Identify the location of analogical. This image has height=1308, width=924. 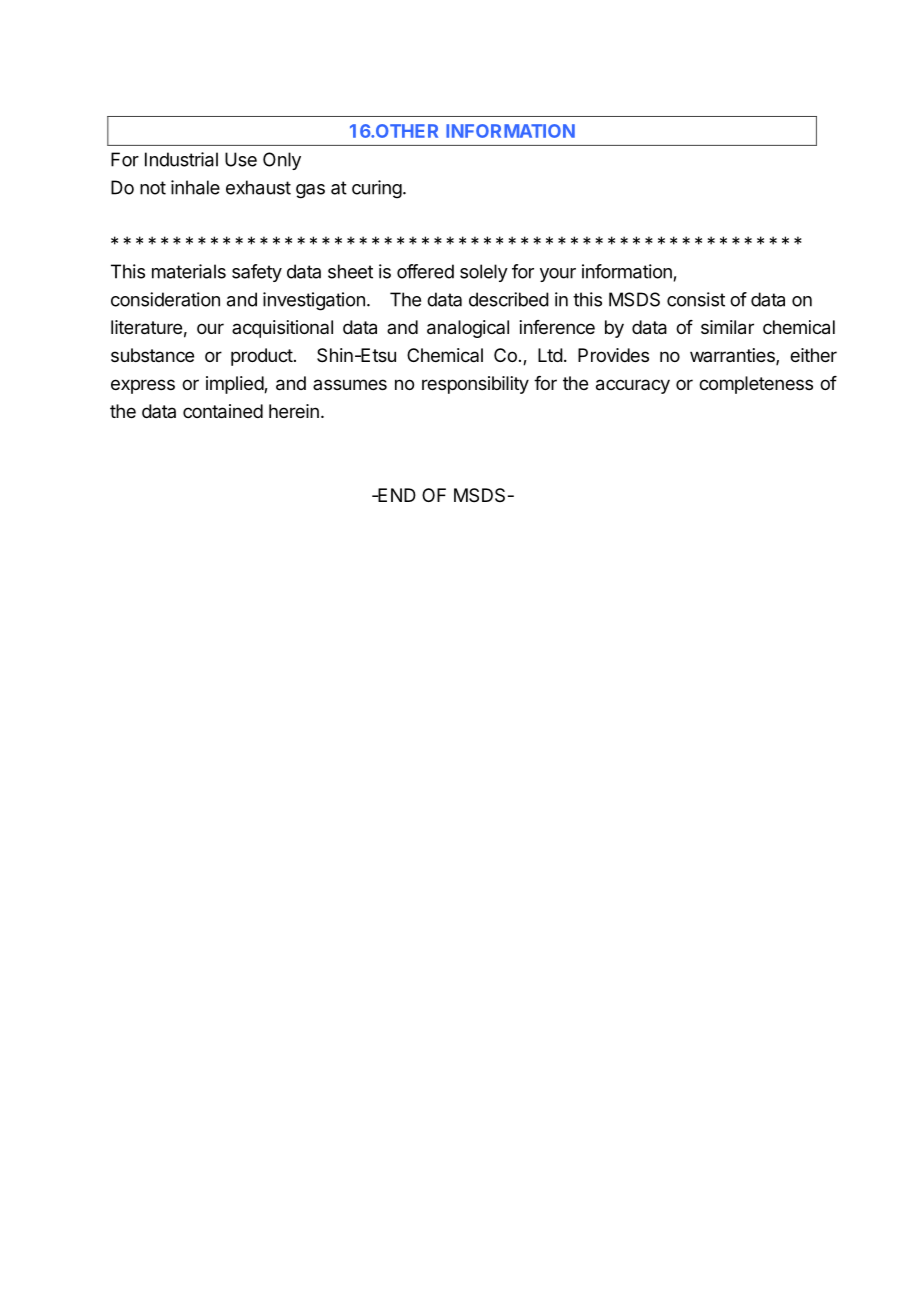
(468, 329).
